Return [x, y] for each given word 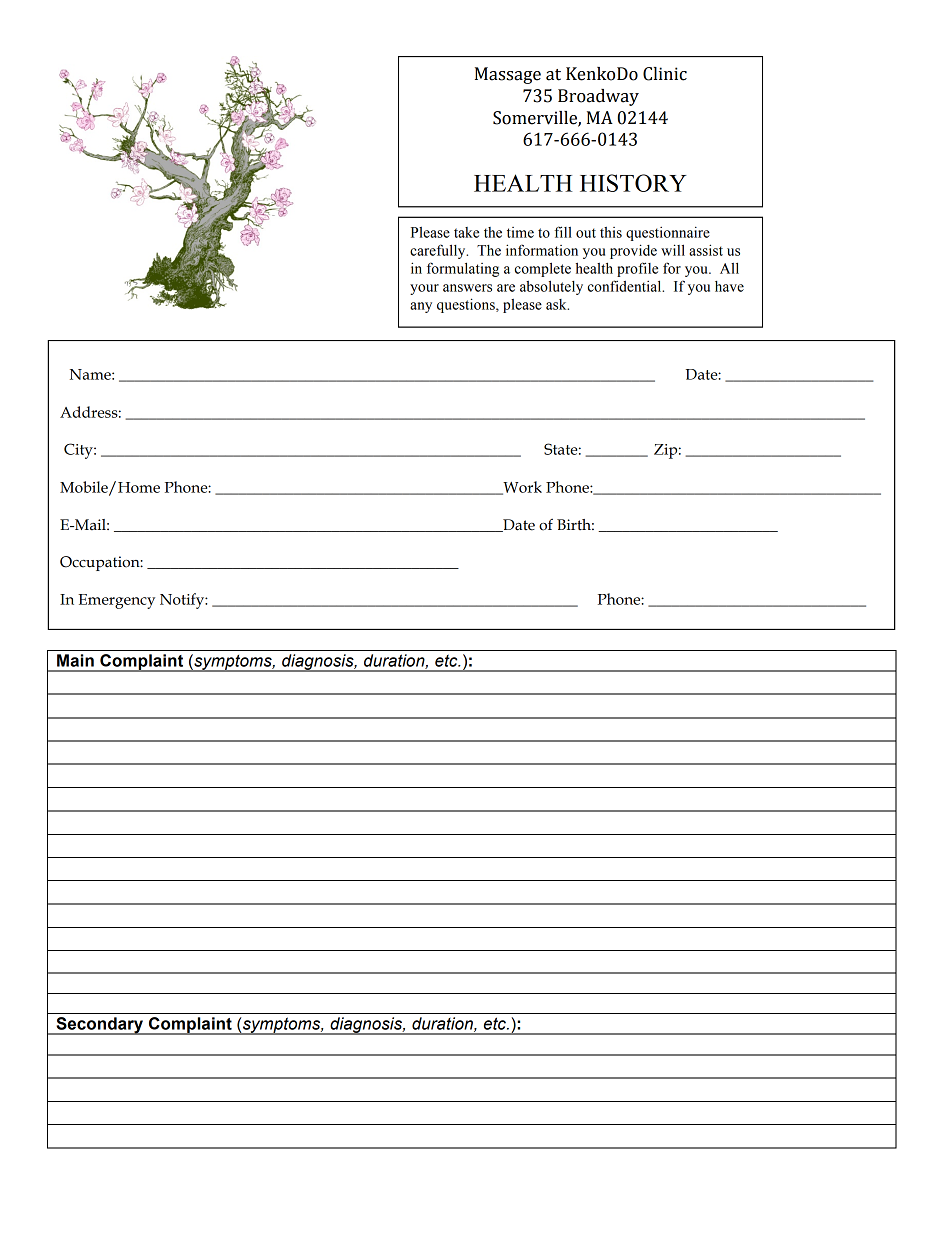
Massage [508, 75]
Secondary [100, 1026]
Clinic [665, 74]
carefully [439, 251]
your [424, 289]
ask [557, 304]
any [421, 307]
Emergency [116, 601]
